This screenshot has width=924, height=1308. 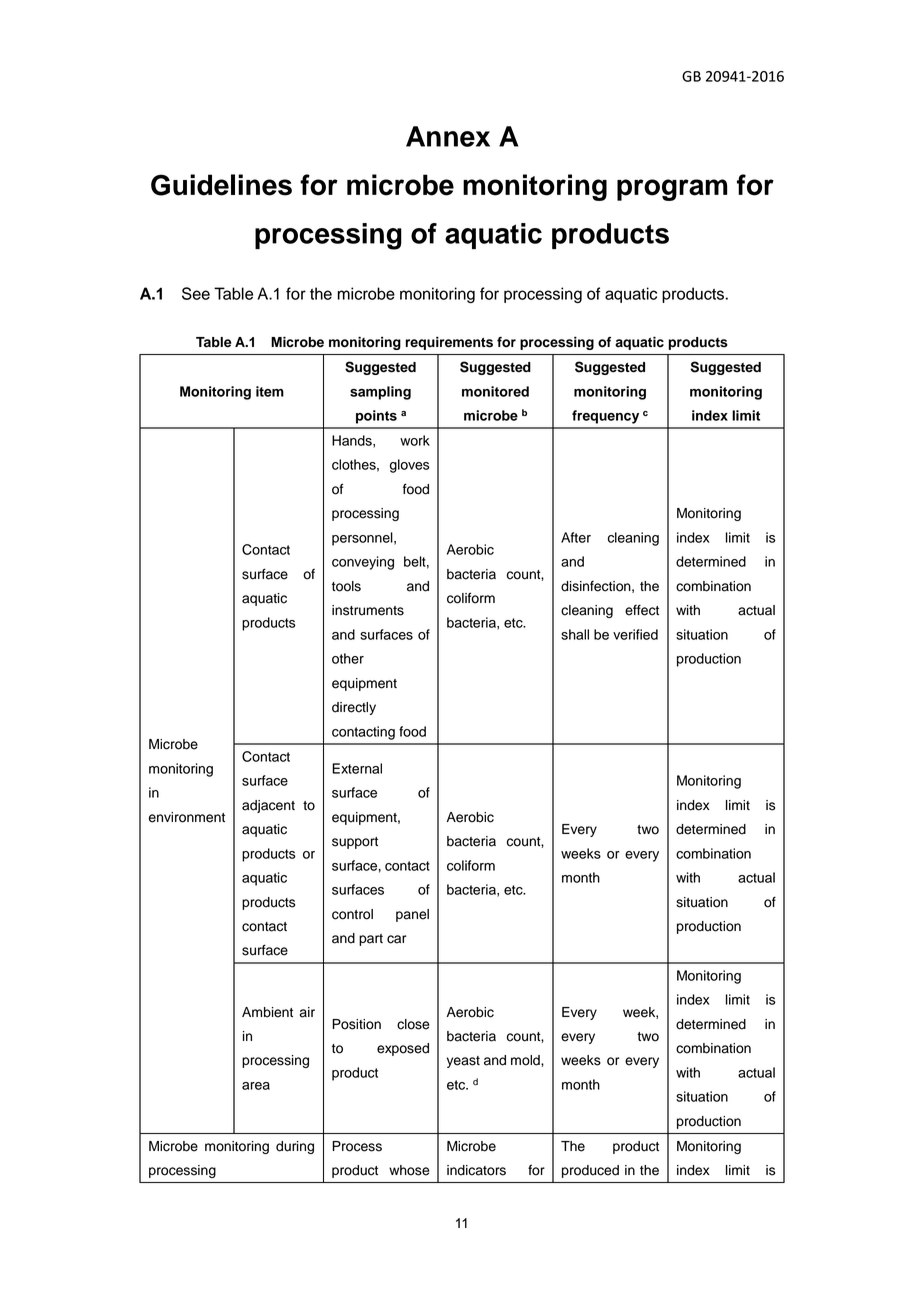 What do you see at coordinates (409, 1170) in the screenshot?
I see `whose` at bounding box center [409, 1170].
